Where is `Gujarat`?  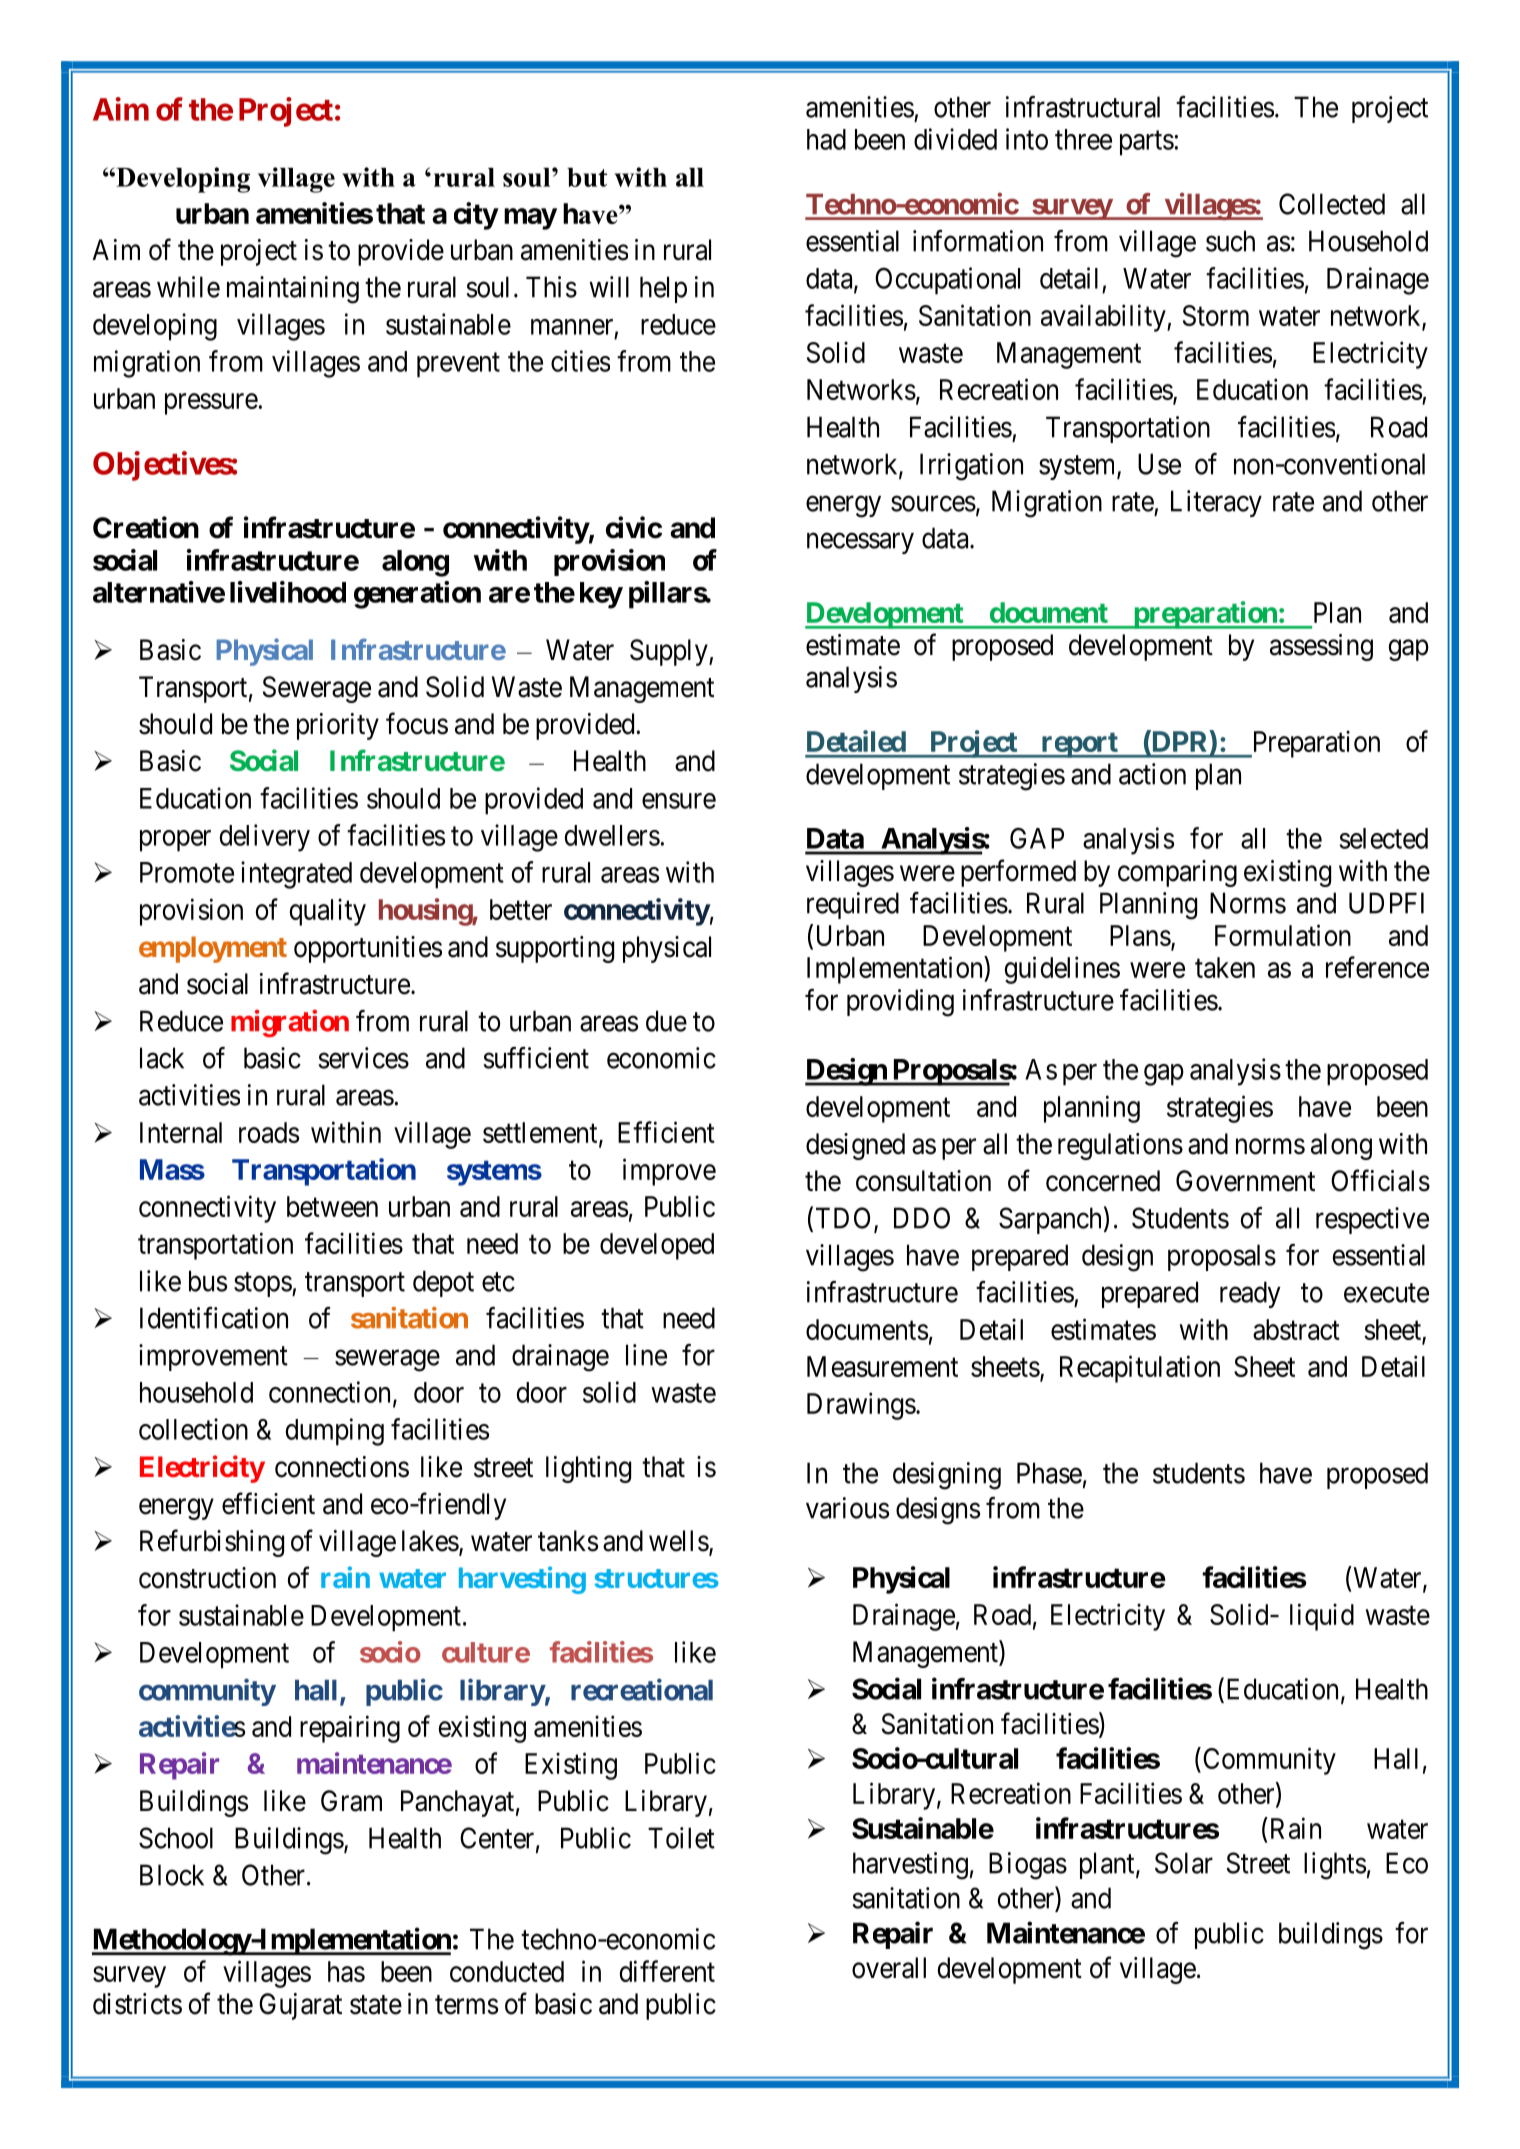
Gujarat is located at coordinates (300, 2006).
